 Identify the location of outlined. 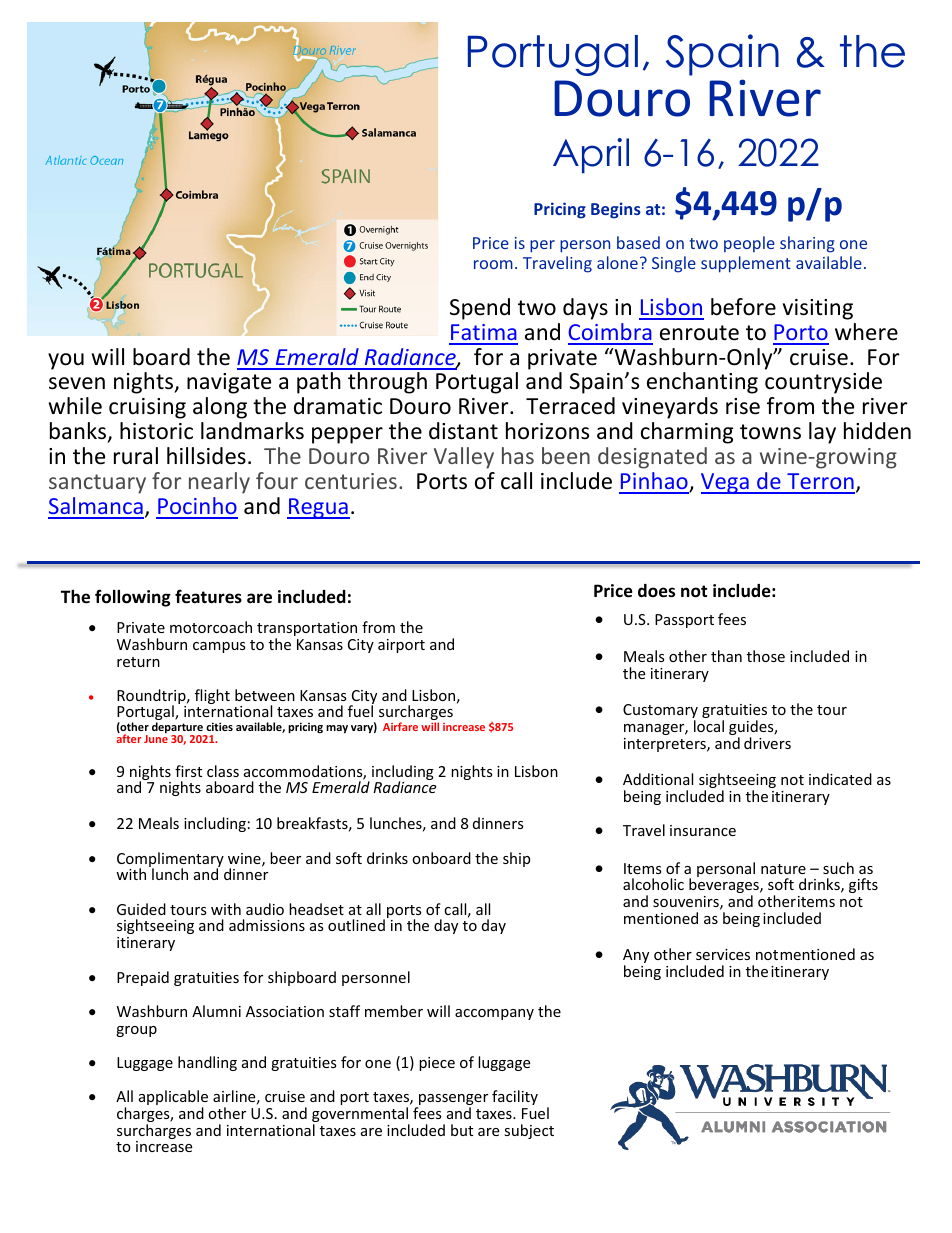
(356, 925).
